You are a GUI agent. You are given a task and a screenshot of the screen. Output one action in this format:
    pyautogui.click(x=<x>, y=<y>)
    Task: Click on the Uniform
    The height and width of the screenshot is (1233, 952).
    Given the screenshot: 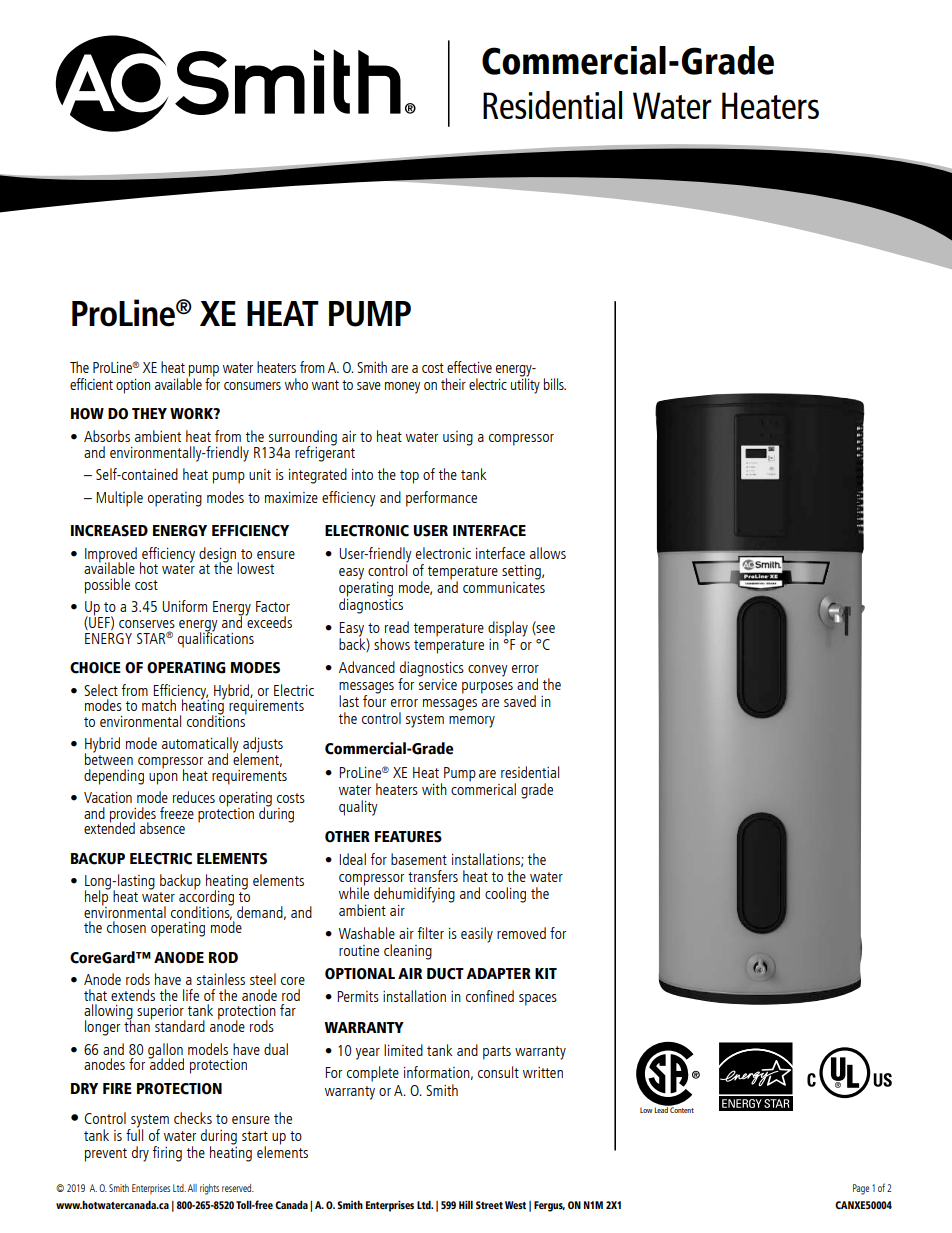 What is the action you would take?
    pyautogui.click(x=184, y=606)
